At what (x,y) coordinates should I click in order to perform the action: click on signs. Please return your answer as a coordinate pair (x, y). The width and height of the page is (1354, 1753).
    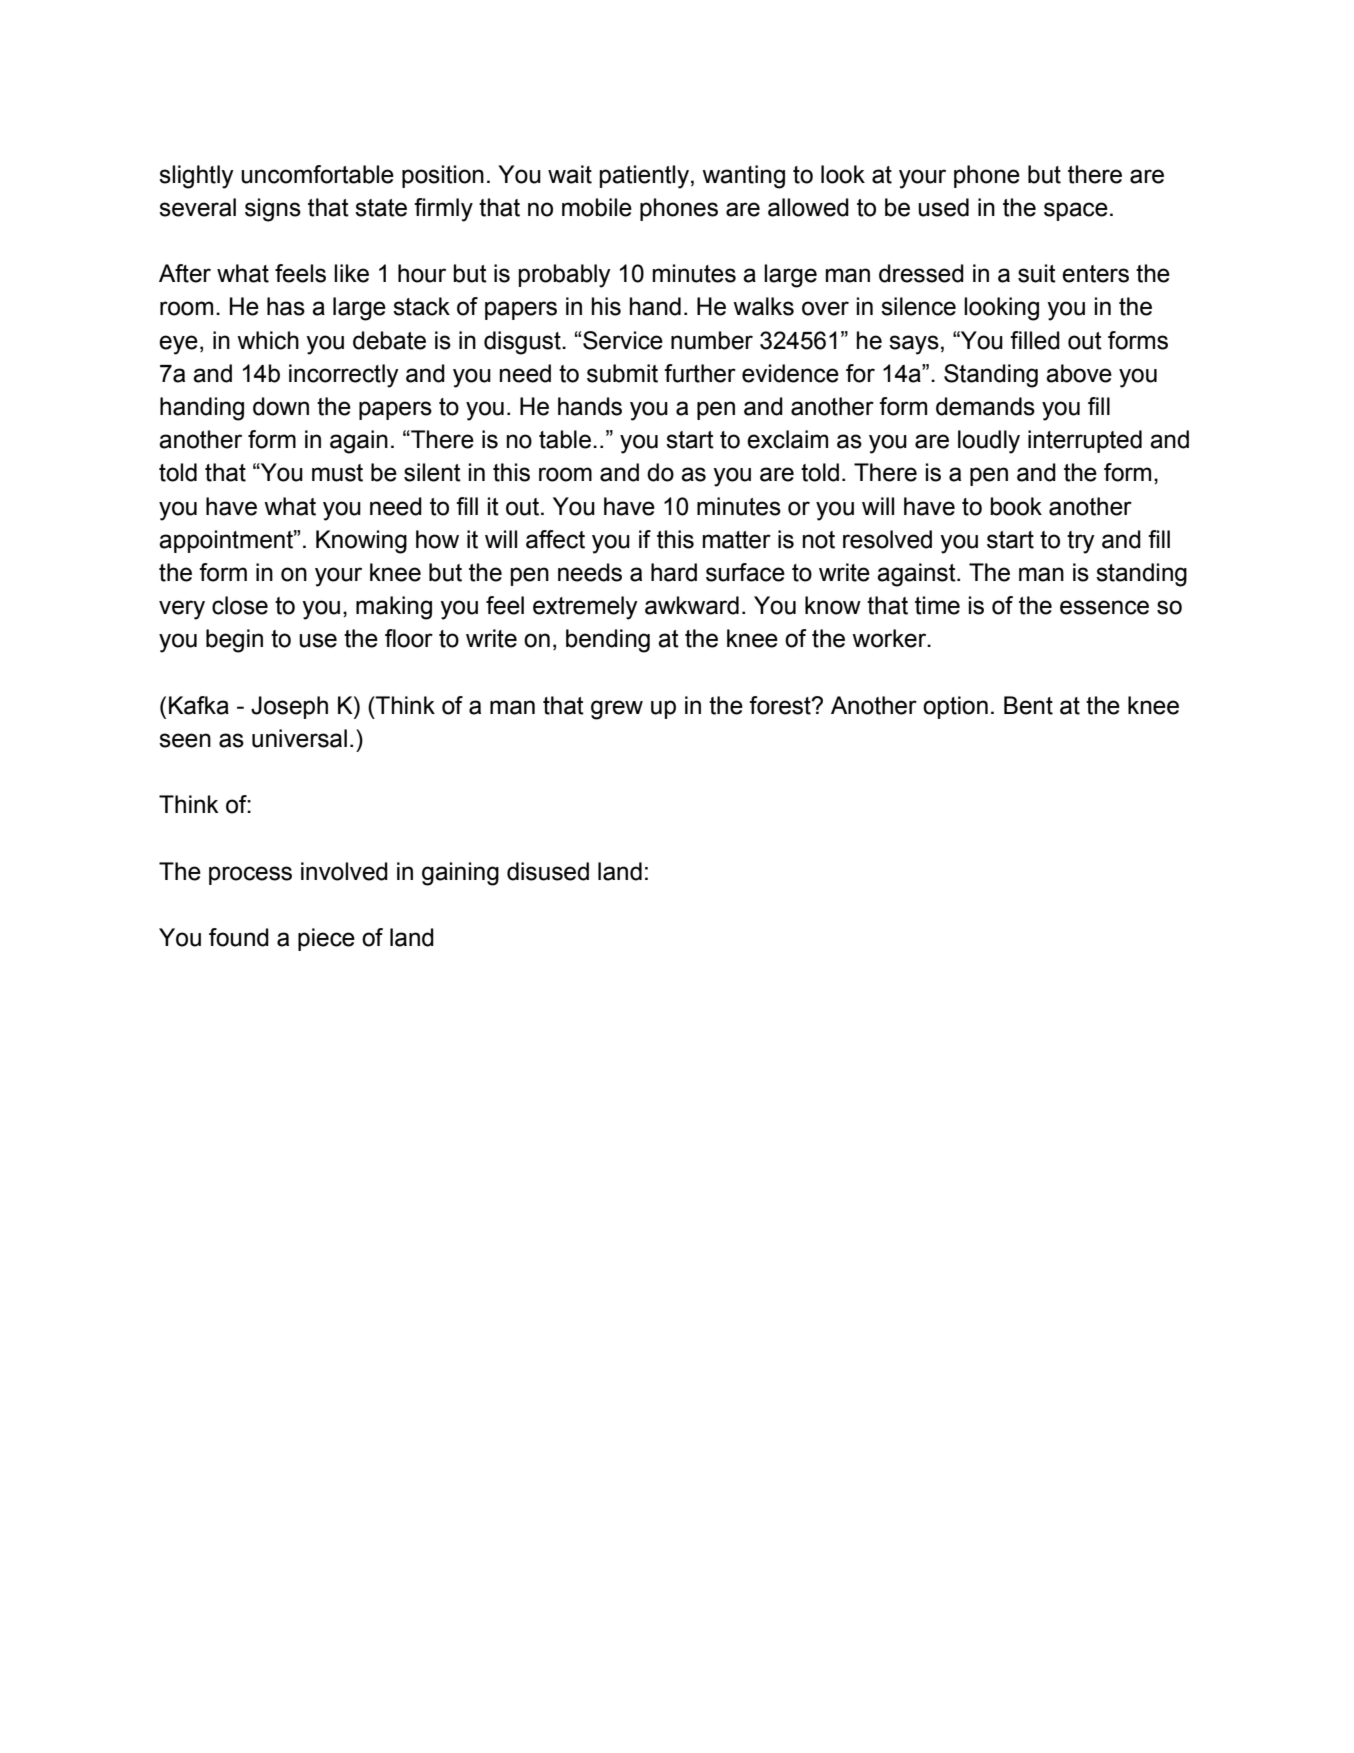
    Looking at the image, I should click on (273, 210).
